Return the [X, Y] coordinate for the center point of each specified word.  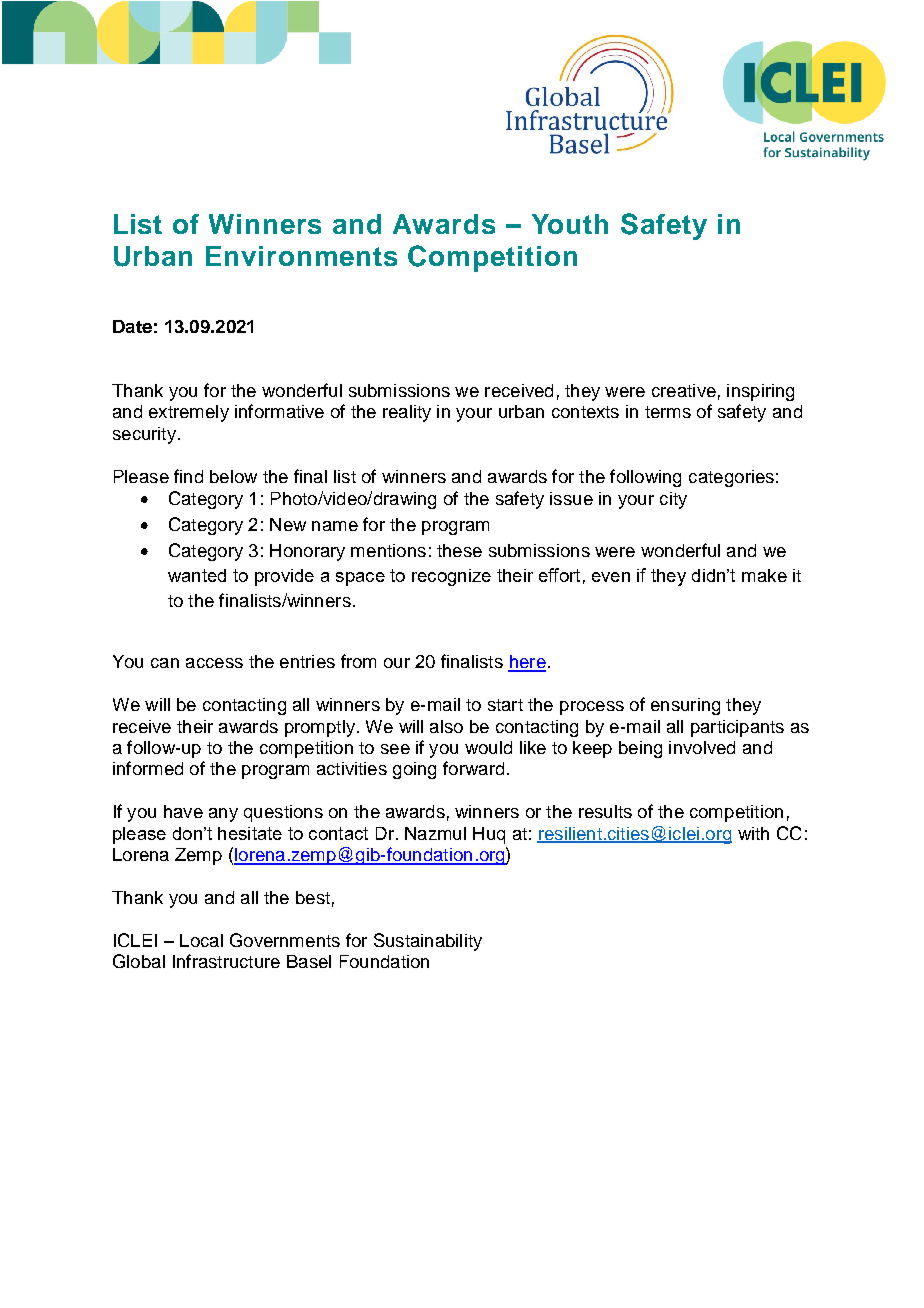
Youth [570, 224]
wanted [197, 575]
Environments [301, 256]
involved [702, 747]
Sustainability [428, 942]
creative [684, 390]
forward [473, 768]
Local [201, 940]
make [764, 575]
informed [148, 768]
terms [668, 412]
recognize [451, 577]
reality [407, 413]
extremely [189, 413]
